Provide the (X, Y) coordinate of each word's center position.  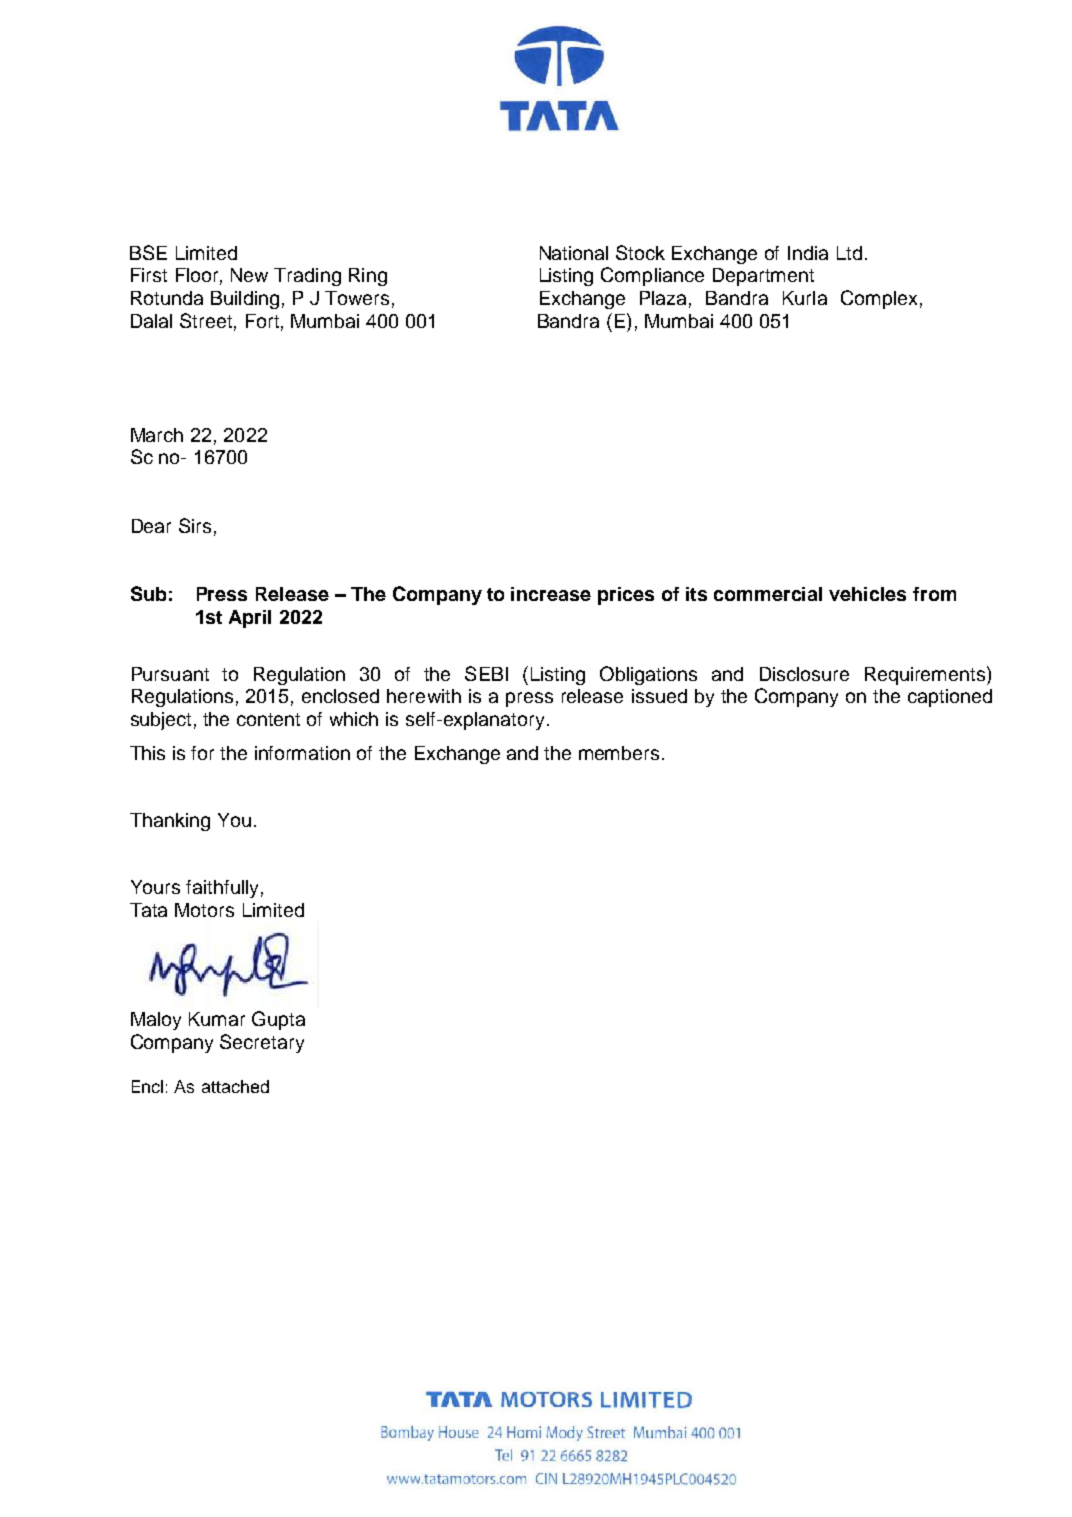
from (934, 594)
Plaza (663, 298)
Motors (204, 910)
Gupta (278, 1020)
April (250, 619)
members (619, 753)
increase (551, 594)
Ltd (849, 253)
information (302, 753)
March (157, 435)
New (249, 275)
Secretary (262, 1043)
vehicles (867, 594)
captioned (950, 698)
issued (659, 696)
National (574, 253)
